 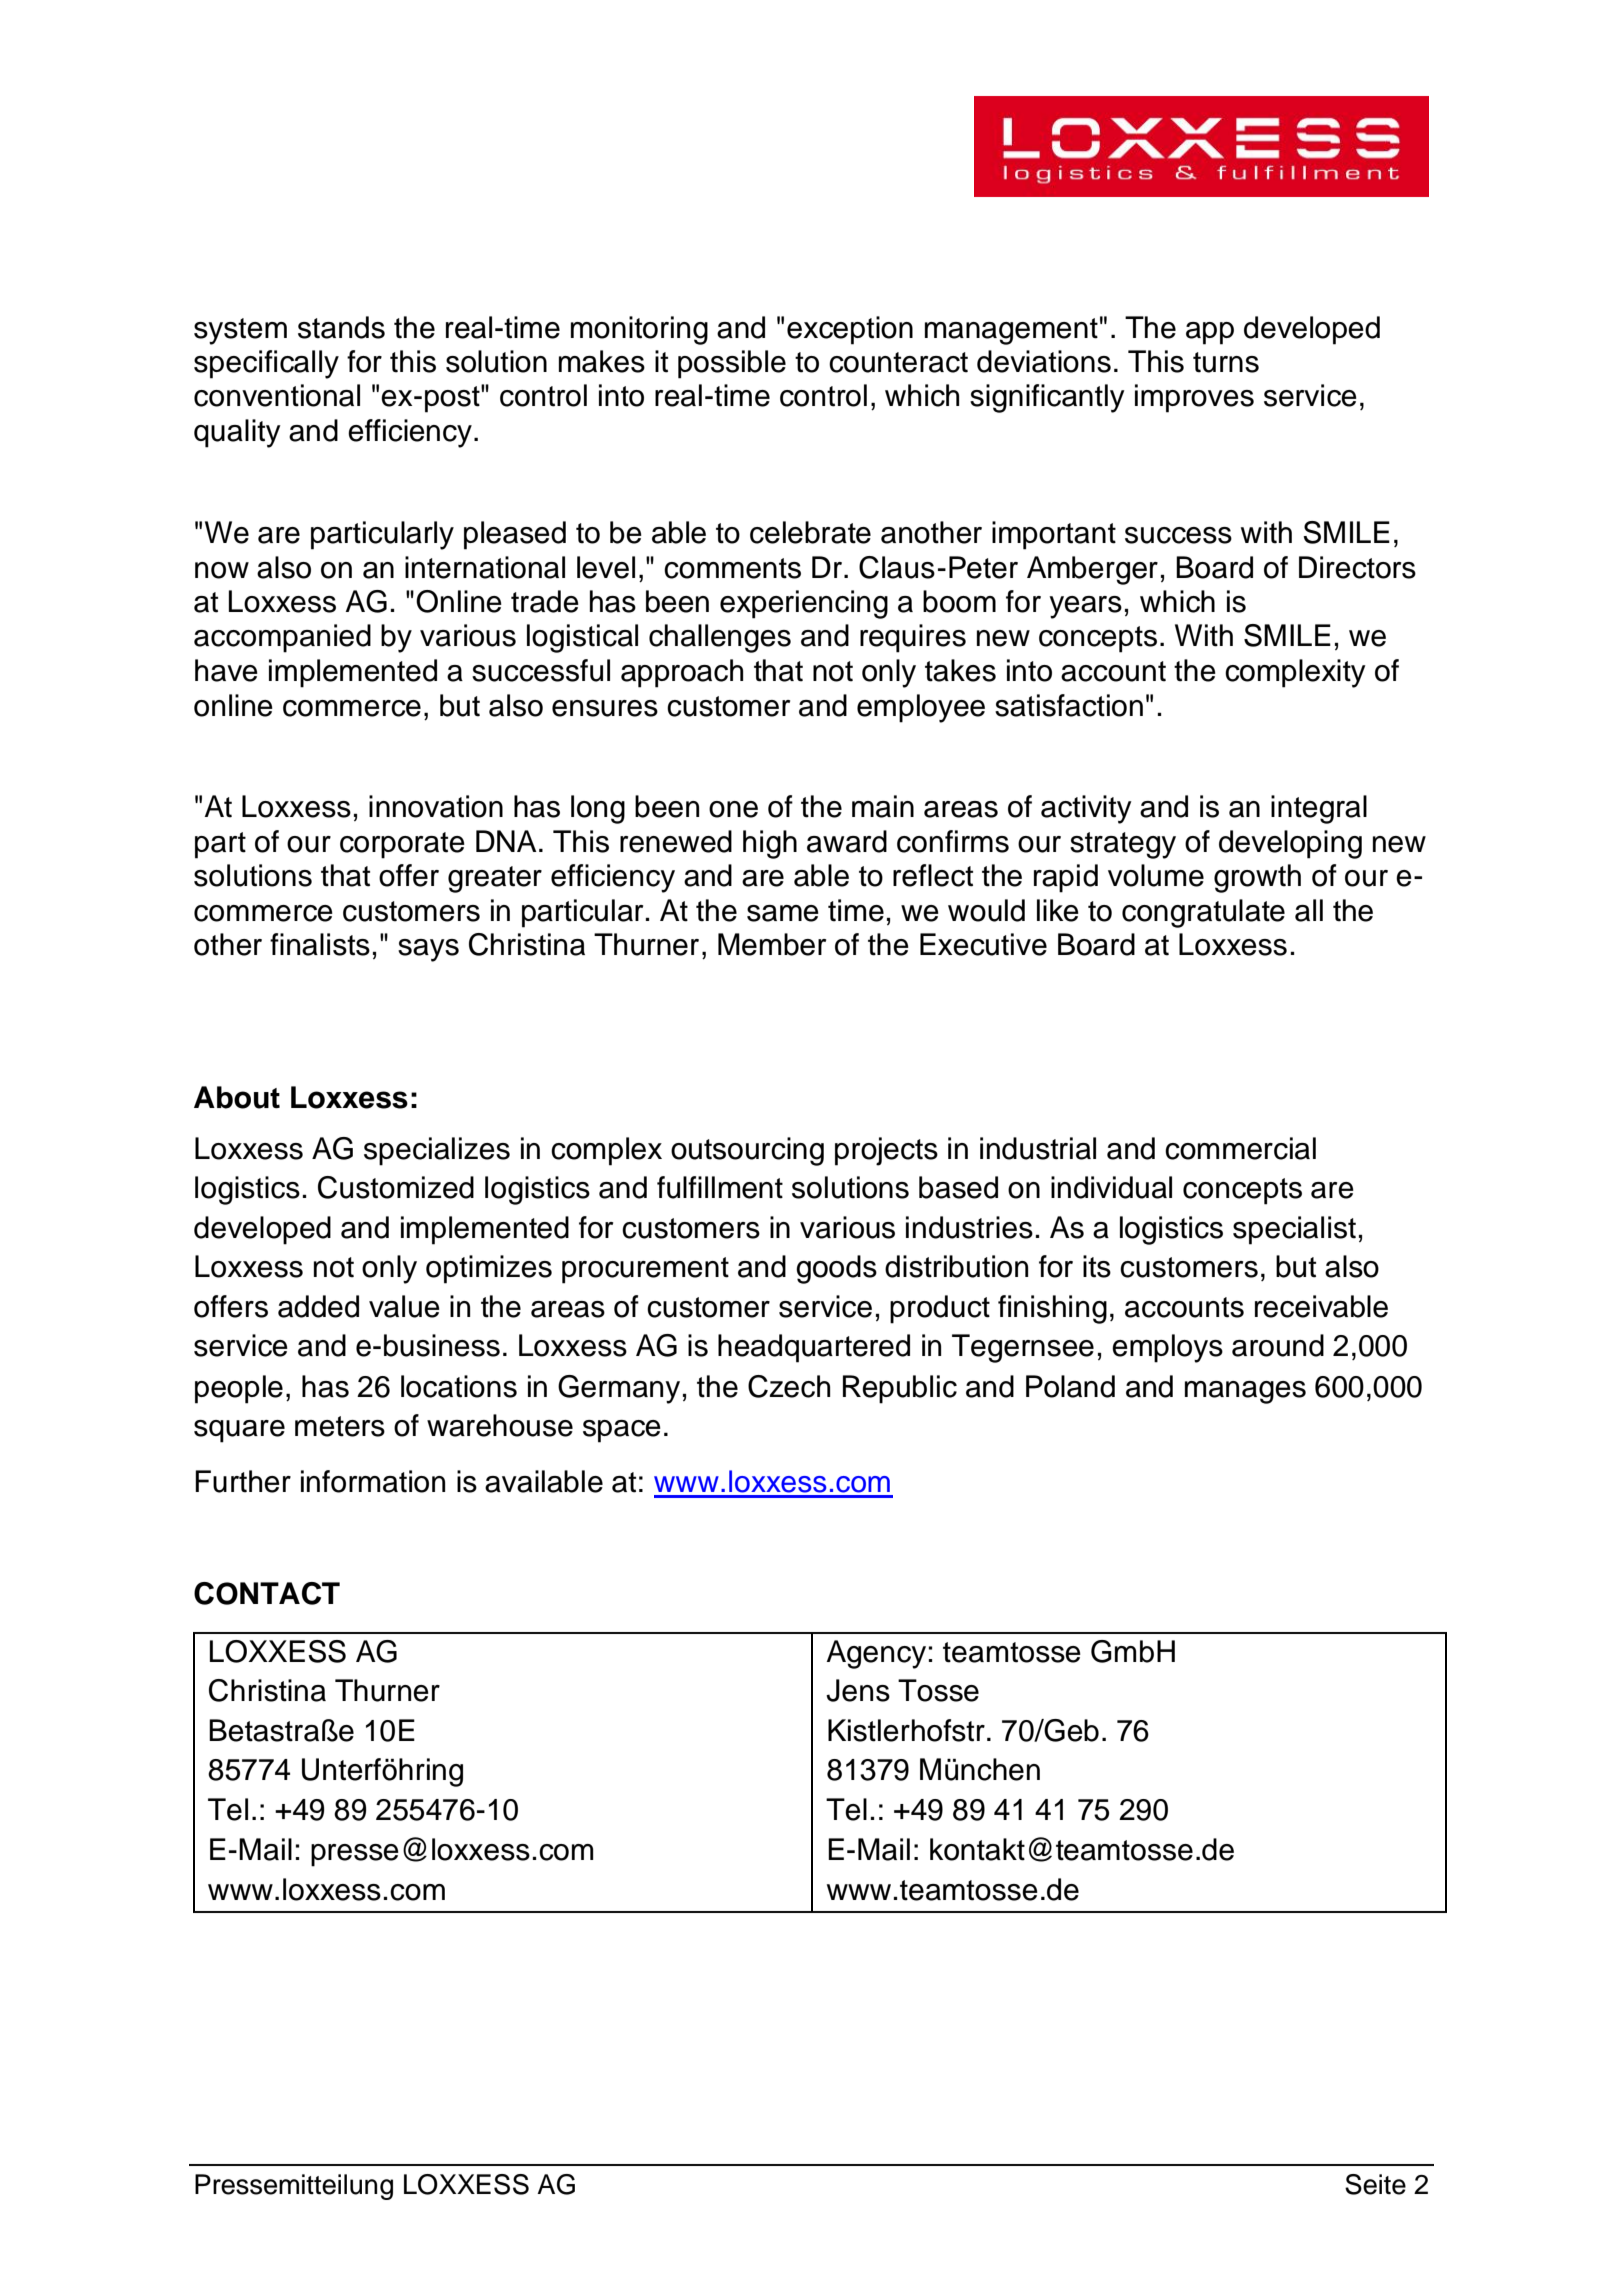 What do you see at coordinates (1375, 2184) in the screenshot?
I see `Seite` at bounding box center [1375, 2184].
